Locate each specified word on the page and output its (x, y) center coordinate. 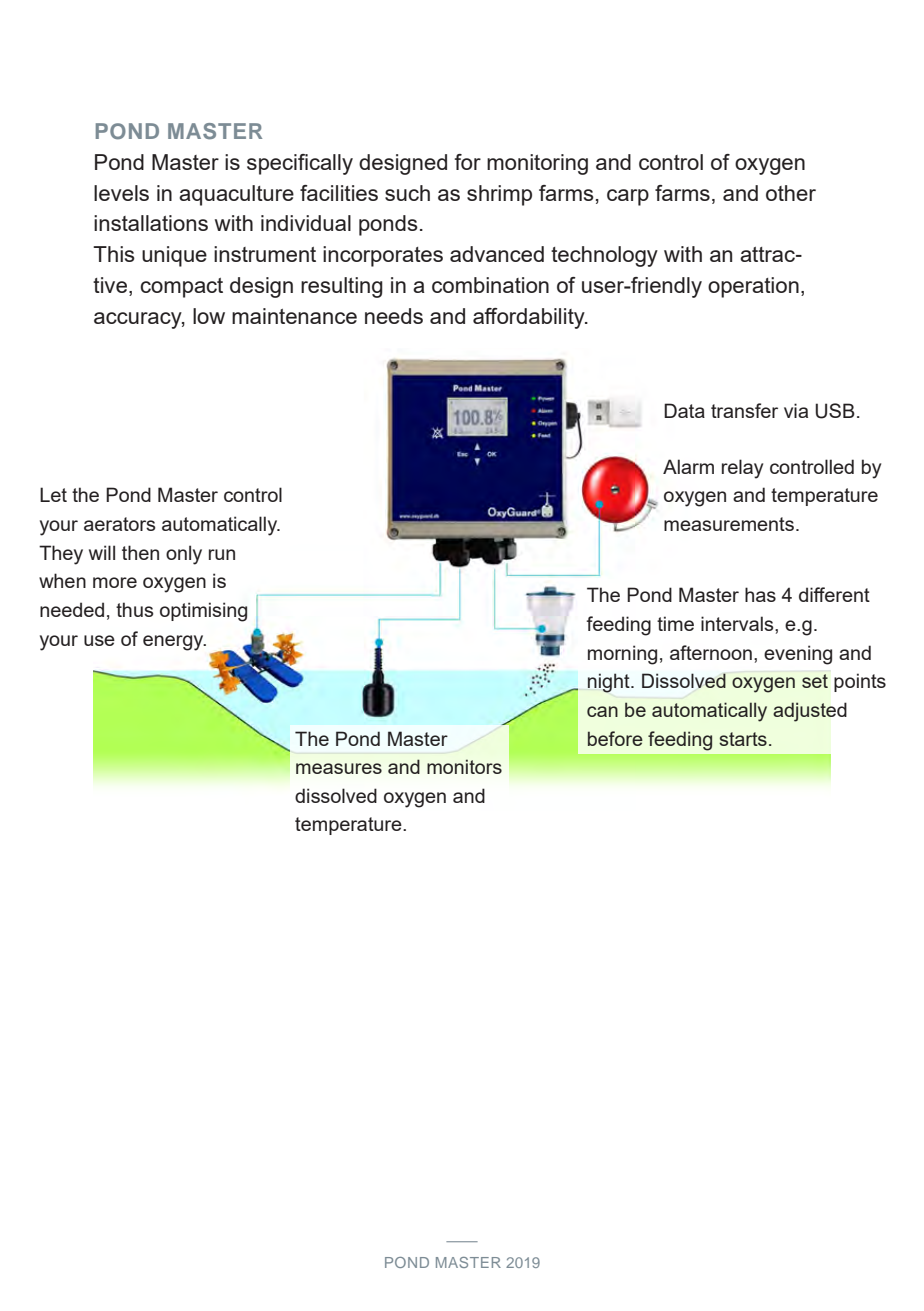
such (407, 193)
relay (742, 469)
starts (743, 739)
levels (121, 193)
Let (53, 494)
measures (339, 768)
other (791, 193)
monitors (464, 766)
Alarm (688, 466)
